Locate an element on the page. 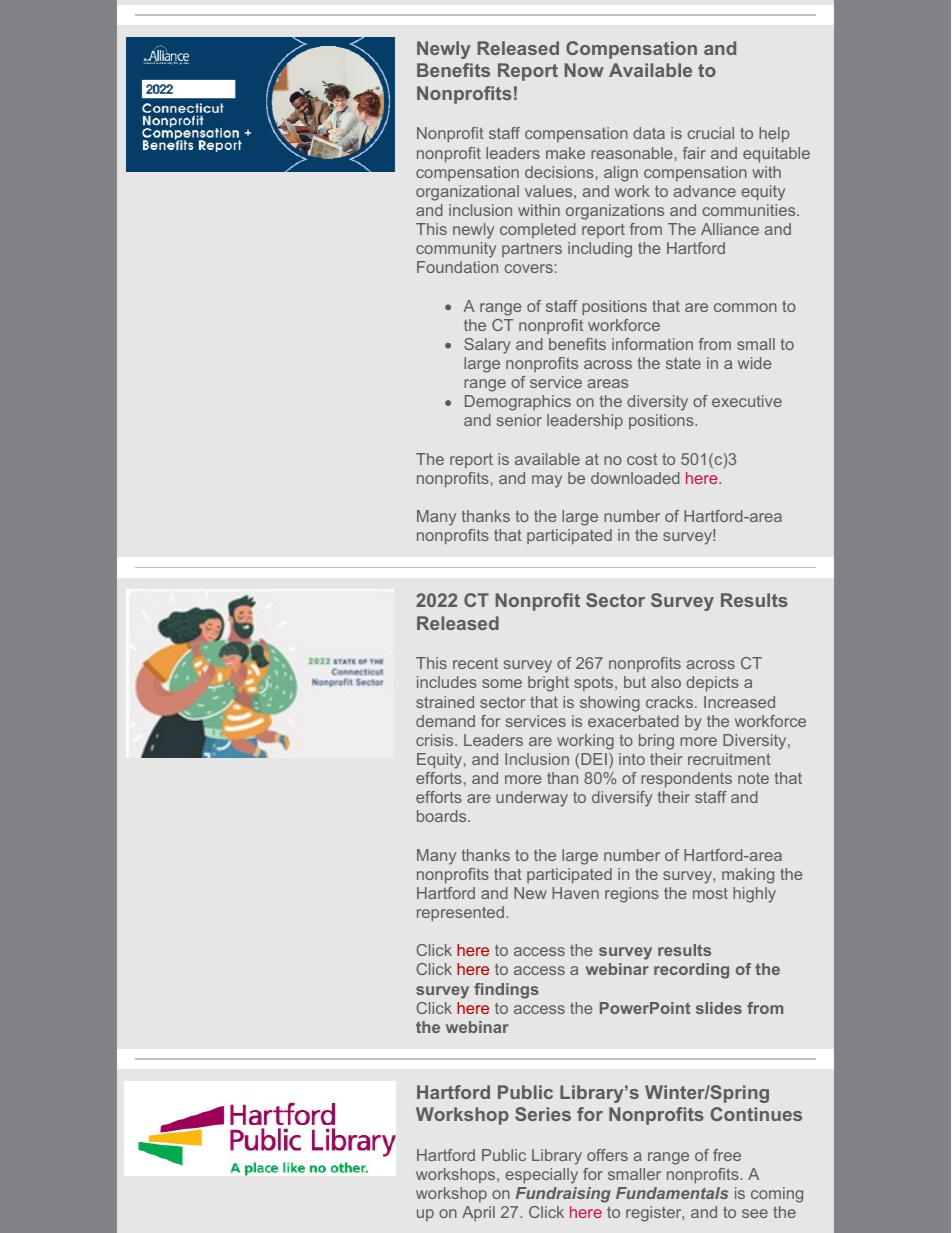  Now is located at coordinates (584, 70).
